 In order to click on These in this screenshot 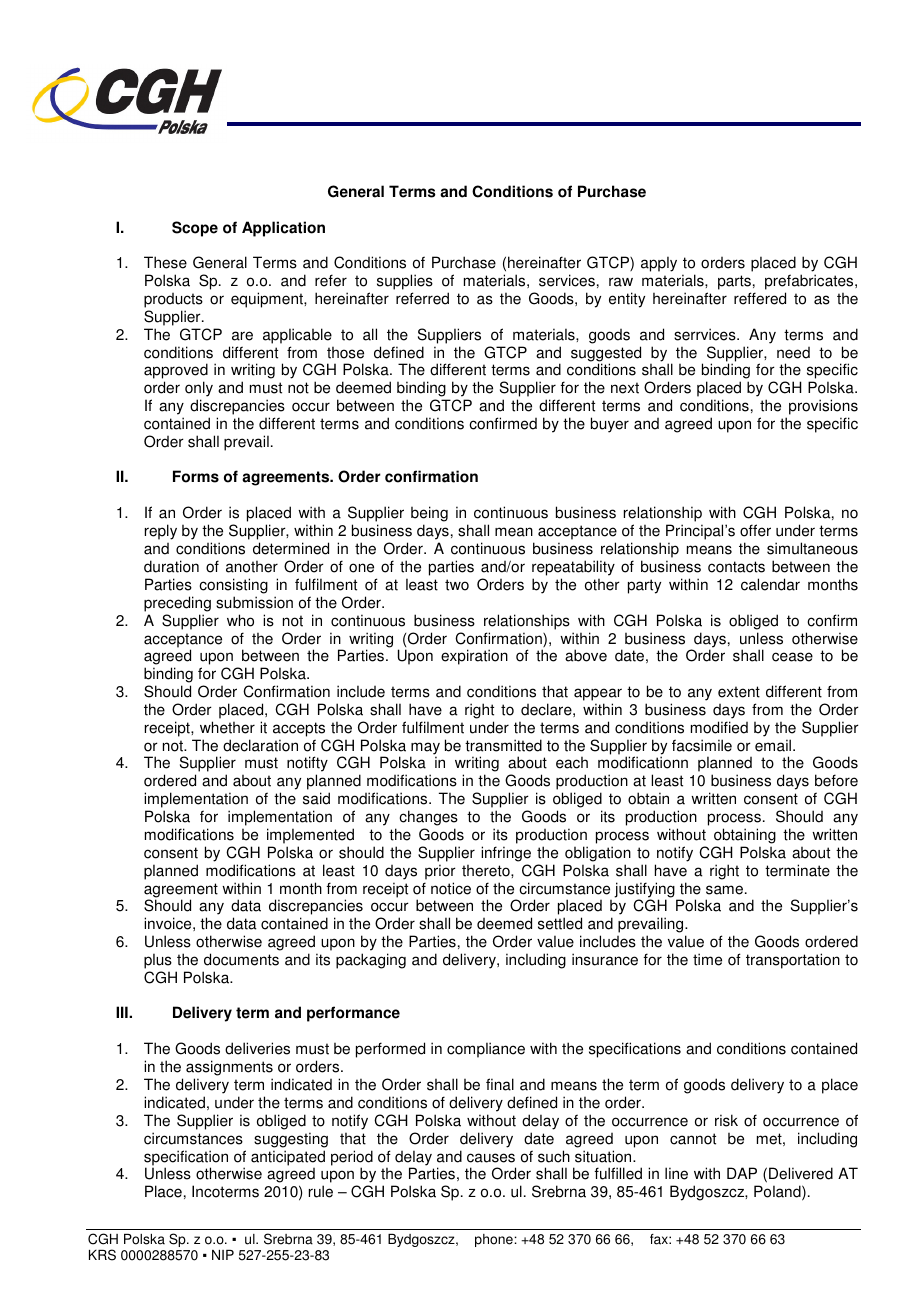, I will do `click(165, 262)`.
